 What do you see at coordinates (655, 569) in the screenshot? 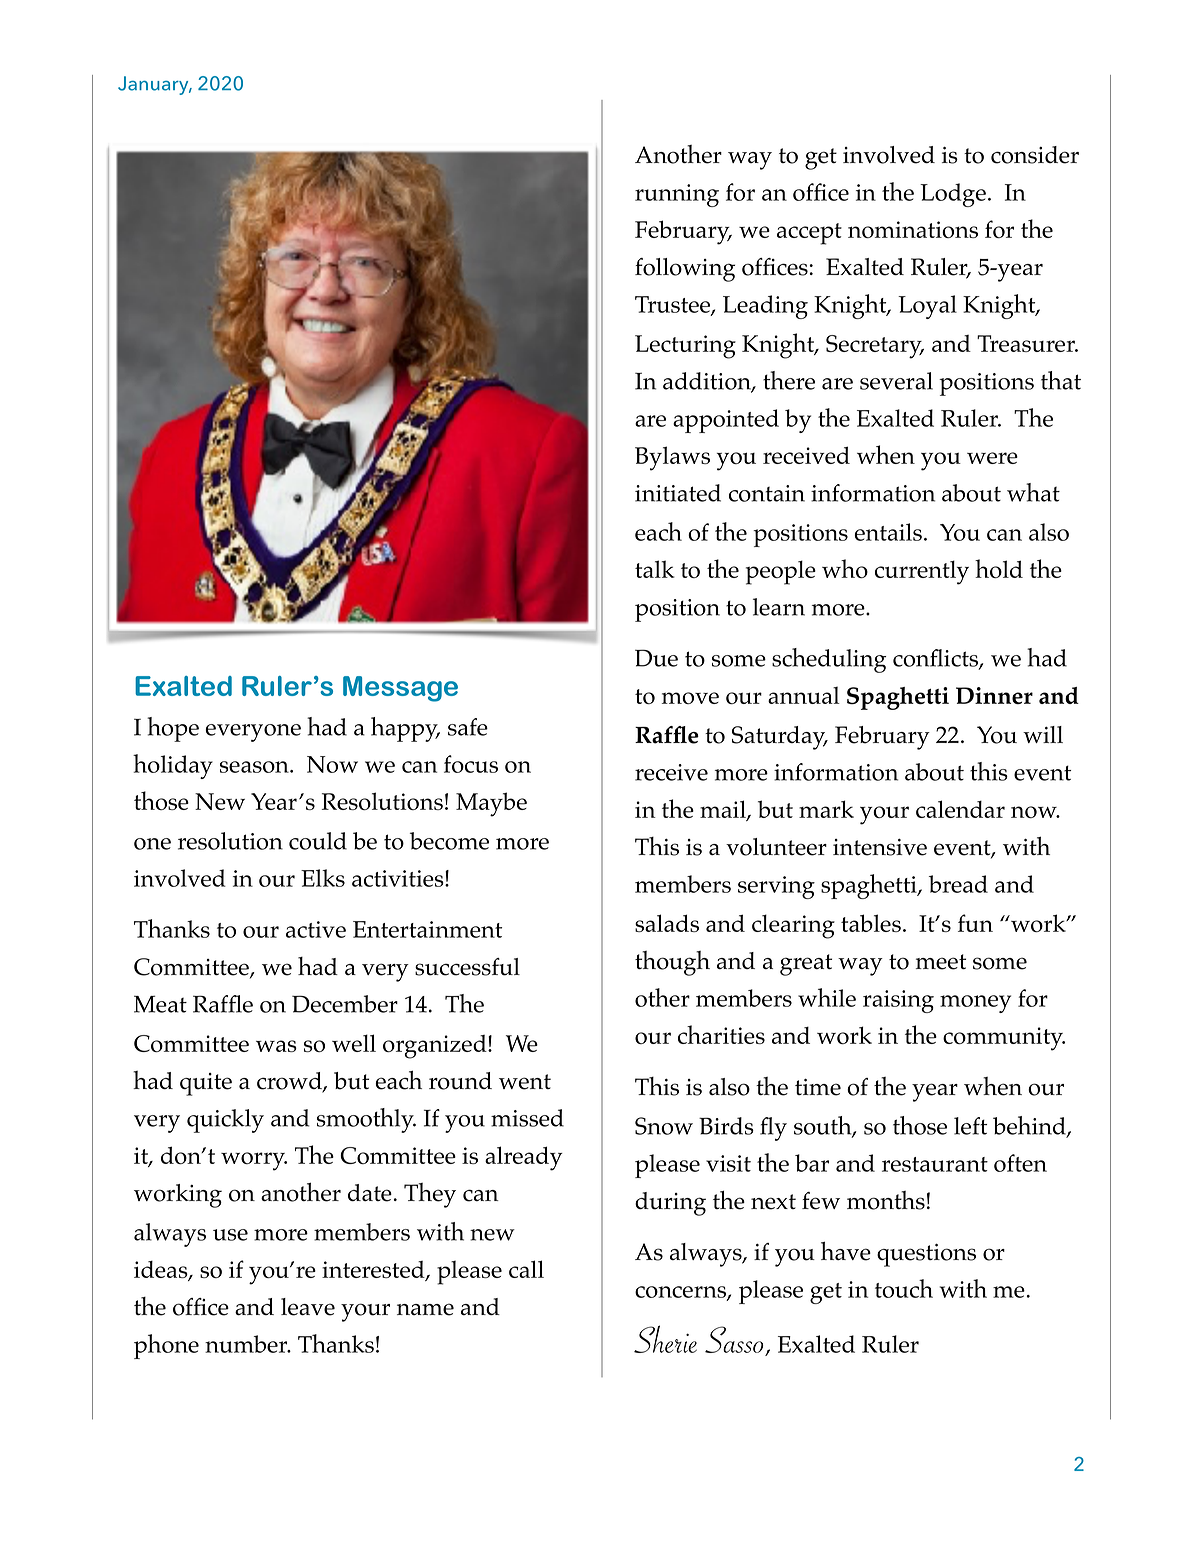
I see `talk` at bounding box center [655, 569].
